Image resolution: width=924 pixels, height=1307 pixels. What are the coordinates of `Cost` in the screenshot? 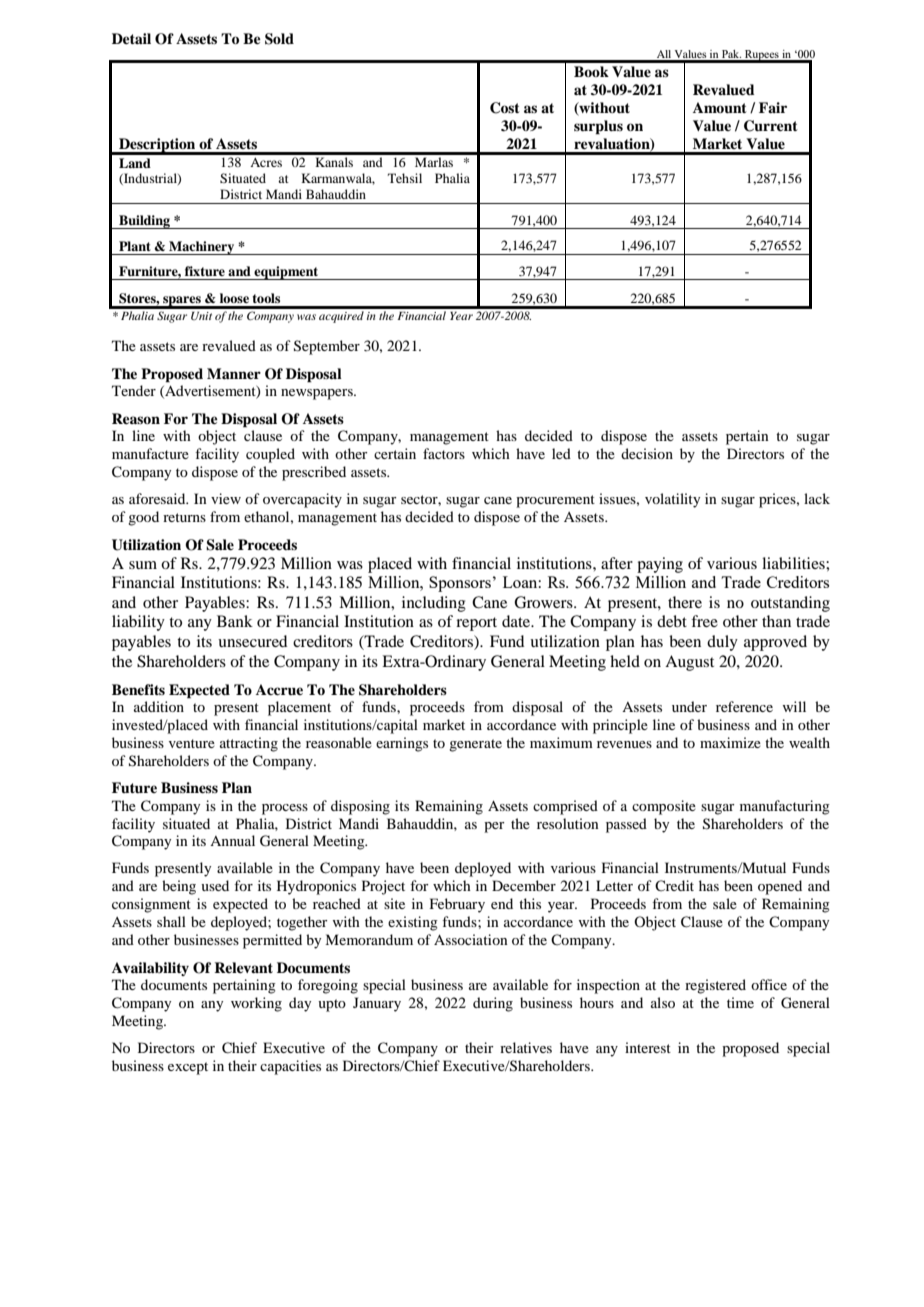 It's located at (505, 108).
